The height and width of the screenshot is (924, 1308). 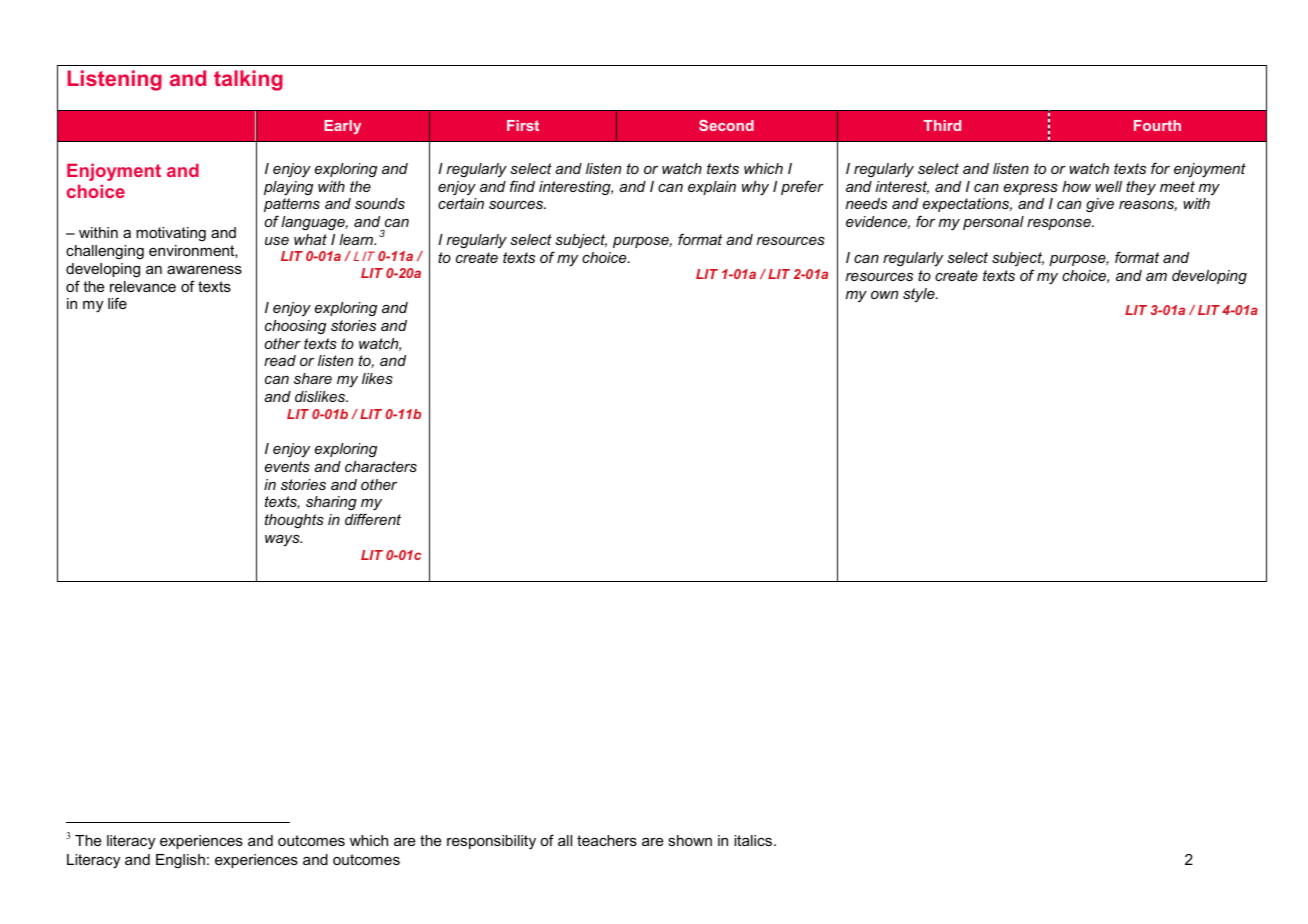 I want to click on teachers, so click(x=607, y=840).
